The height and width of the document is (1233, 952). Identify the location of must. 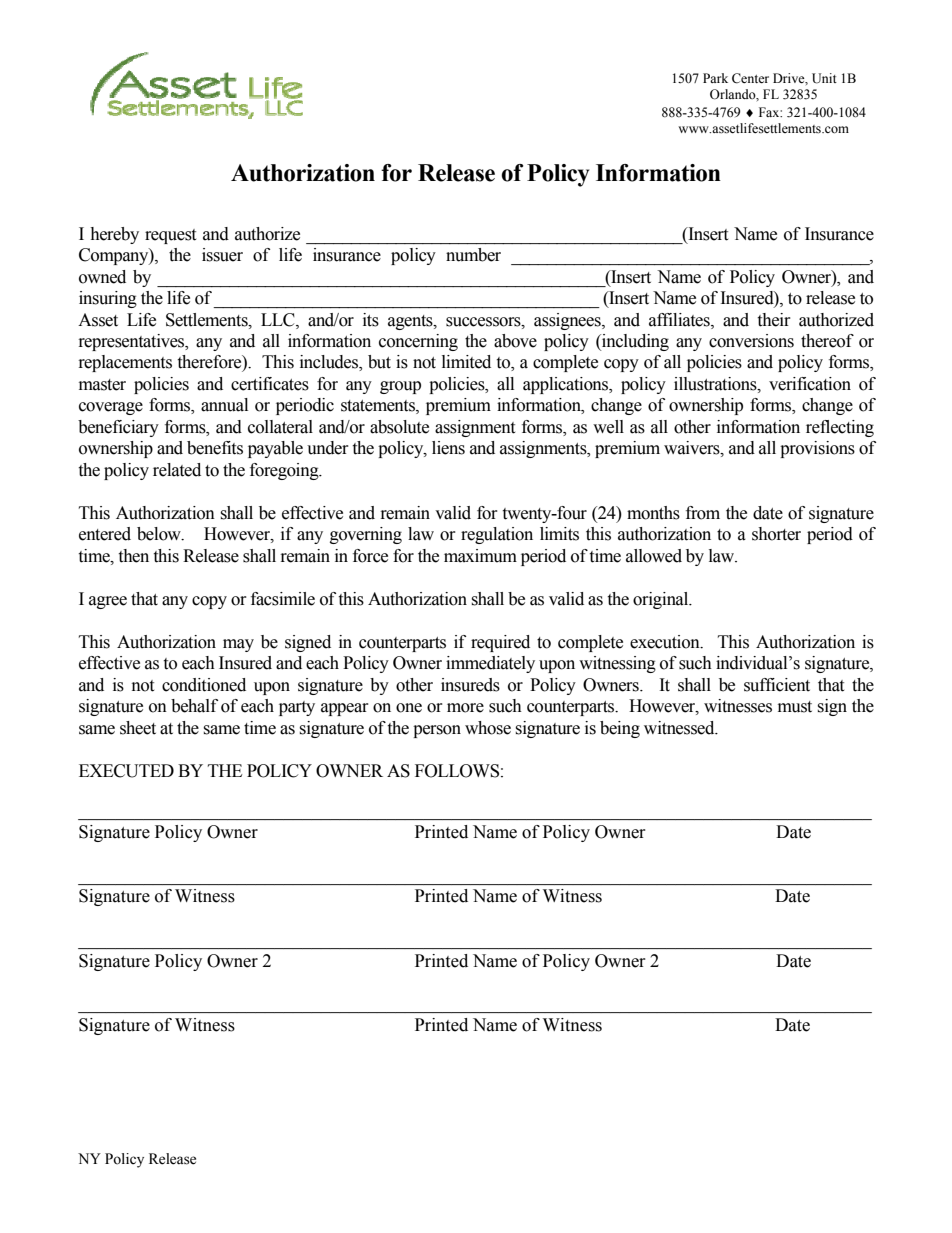
(795, 707).
